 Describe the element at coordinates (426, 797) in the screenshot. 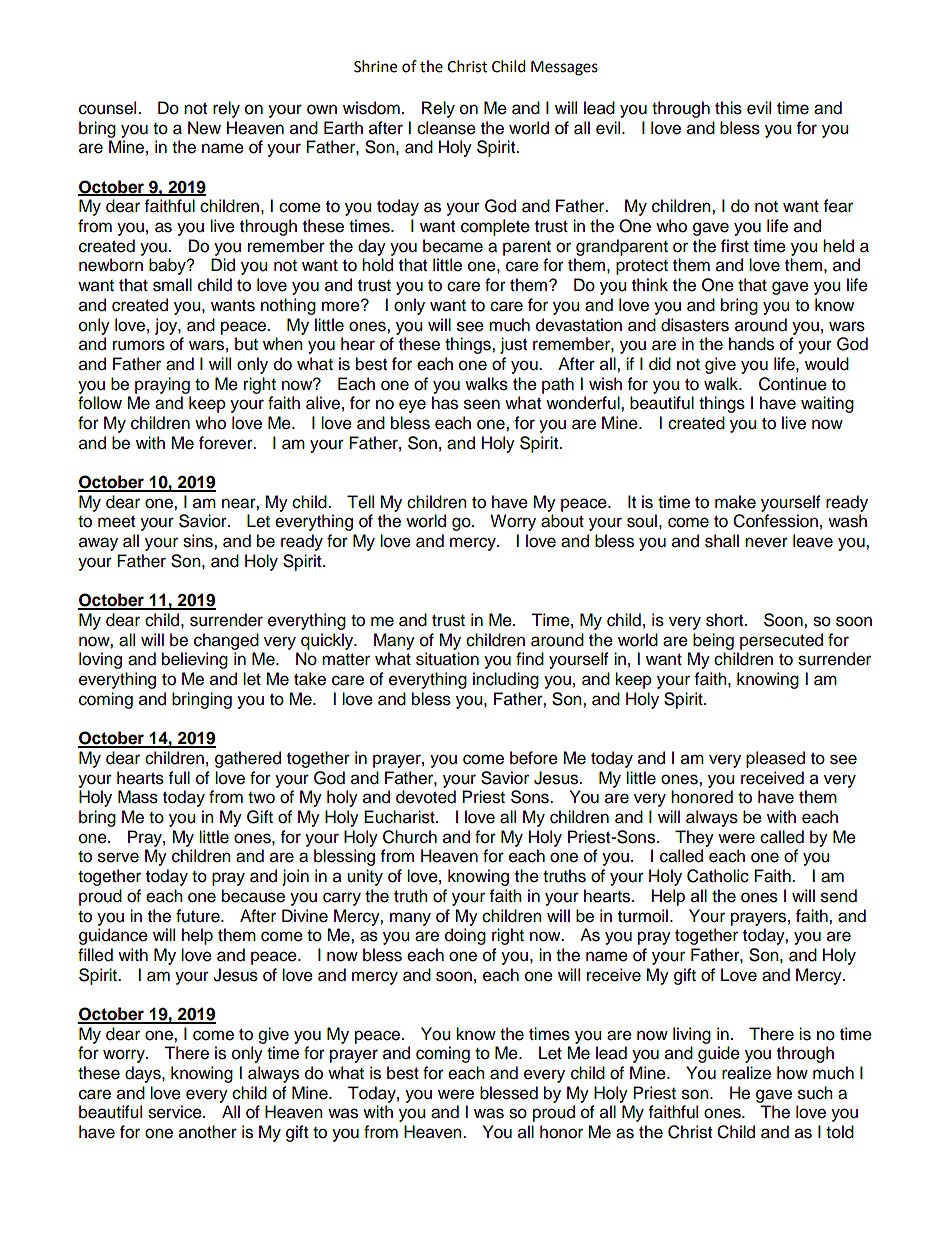

I see `devoted` at that location.
